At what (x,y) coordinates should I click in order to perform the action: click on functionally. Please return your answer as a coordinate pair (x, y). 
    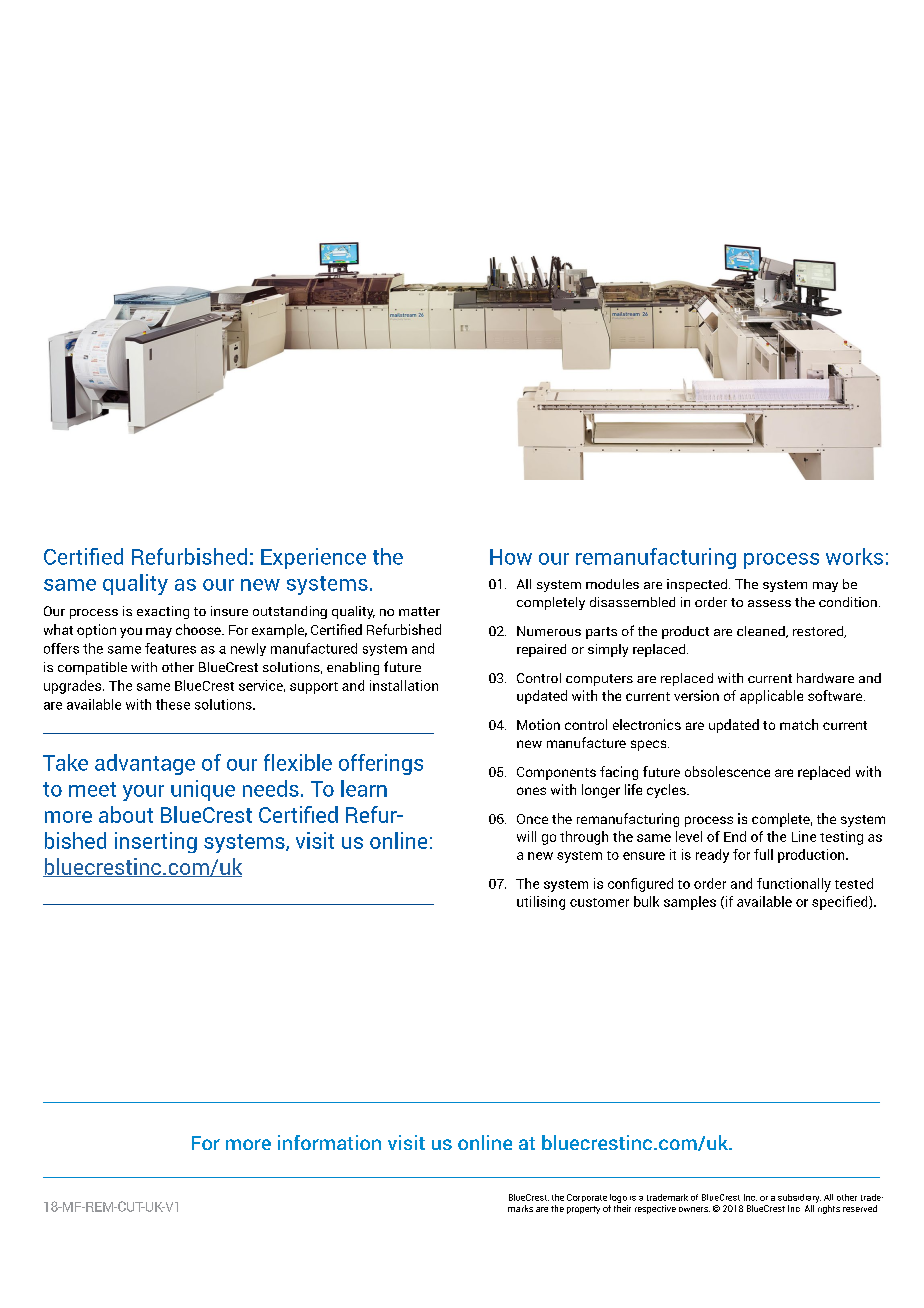
    Looking at the image, I should click on (794, 885).
